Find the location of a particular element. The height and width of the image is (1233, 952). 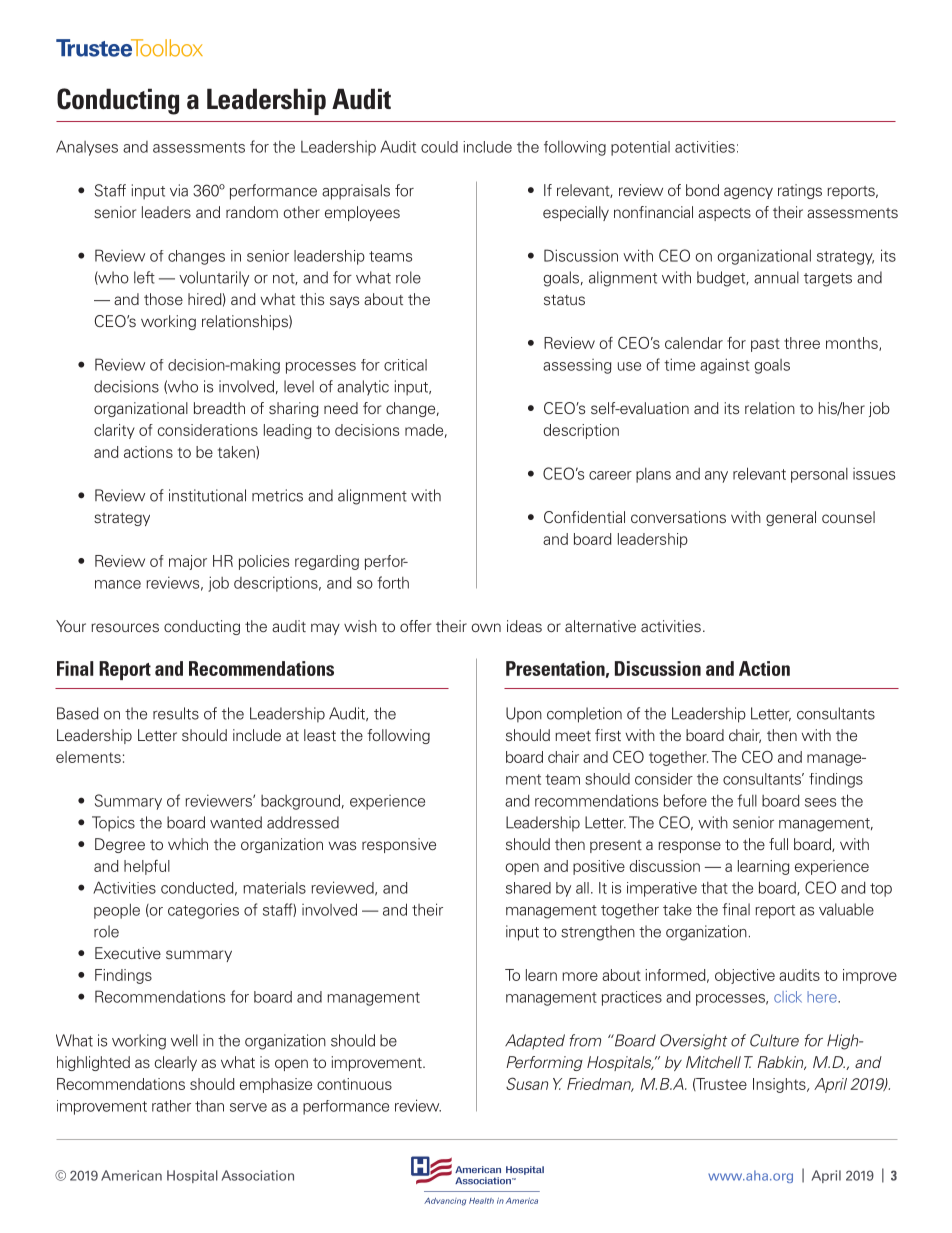

own is located at coordinates (486, 627).
